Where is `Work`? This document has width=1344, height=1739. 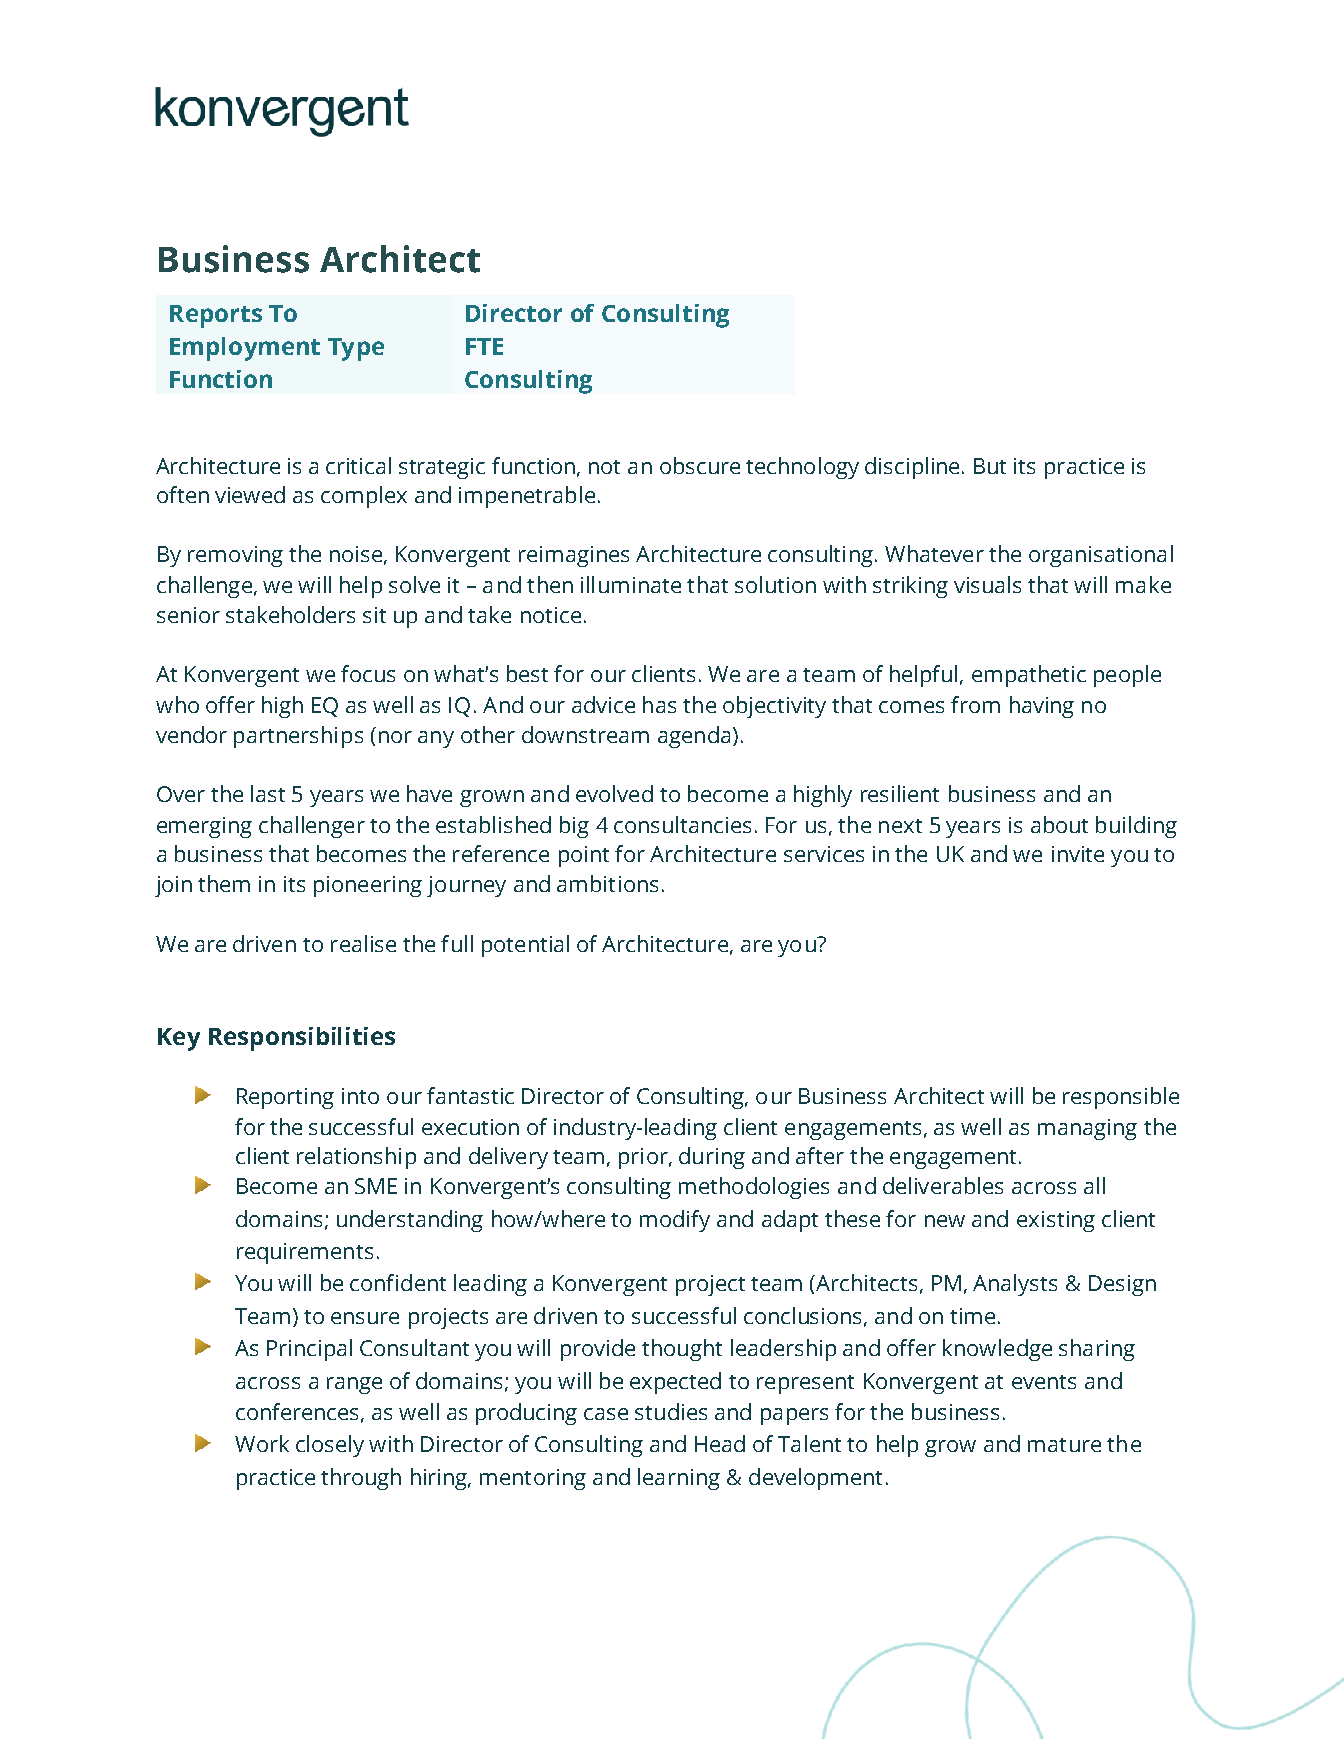
Work is located at coordinates (262, 1443).
